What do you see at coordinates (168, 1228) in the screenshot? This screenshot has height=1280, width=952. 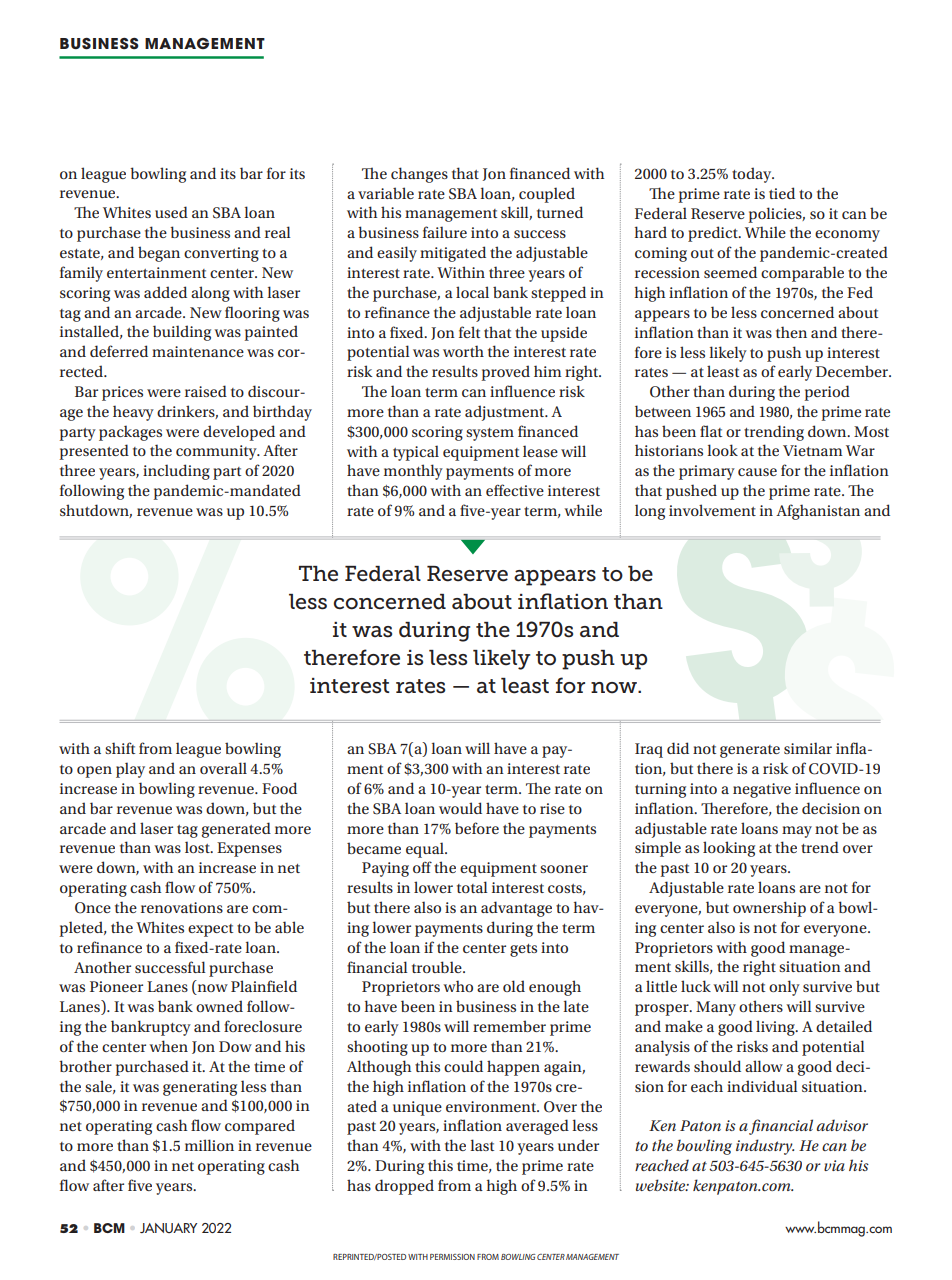 I see `JANUARY` at bounding box center [168, 1228].
